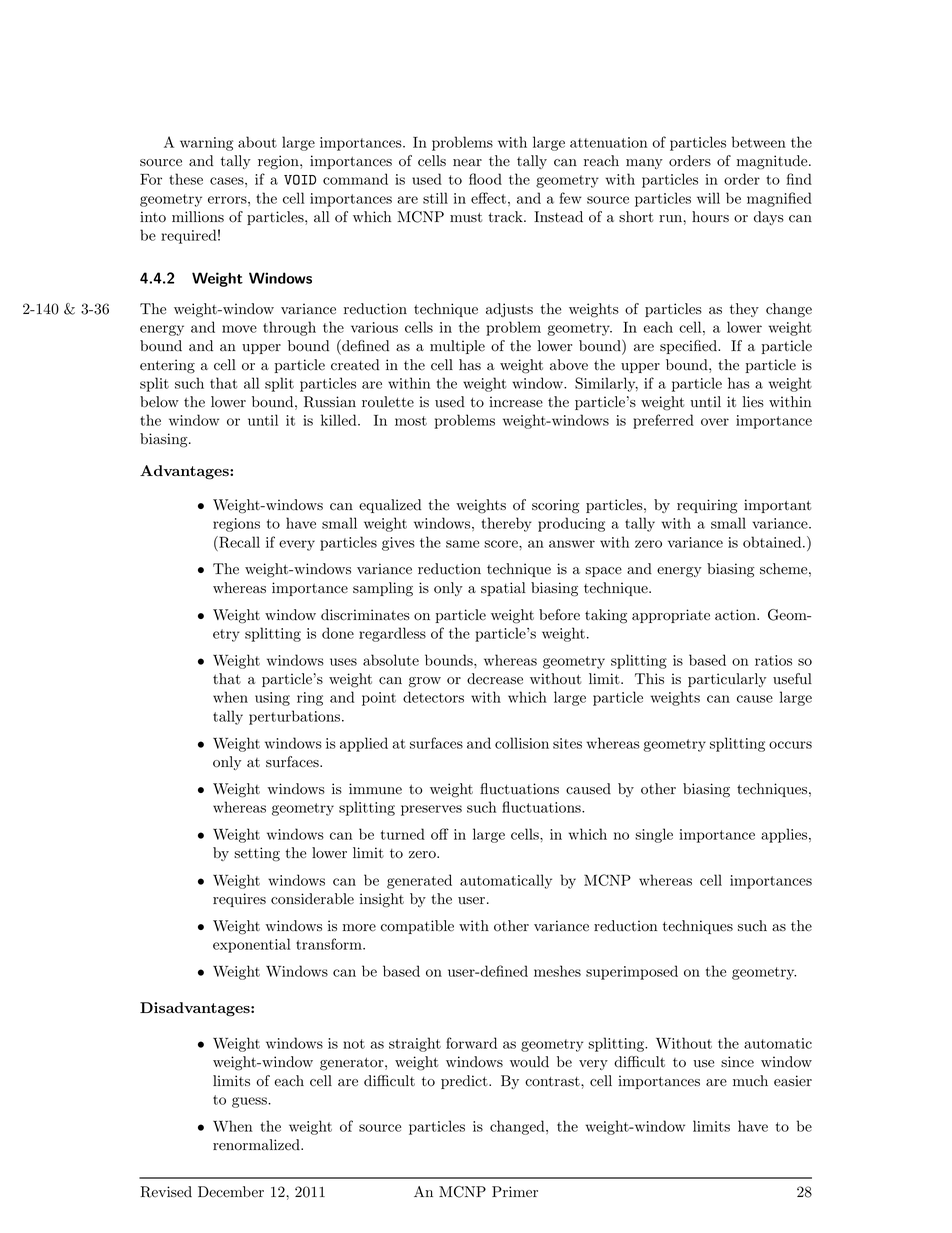 The width and height of the page is (952, 1233). I want to click on Primer, so click(515, 1192).
